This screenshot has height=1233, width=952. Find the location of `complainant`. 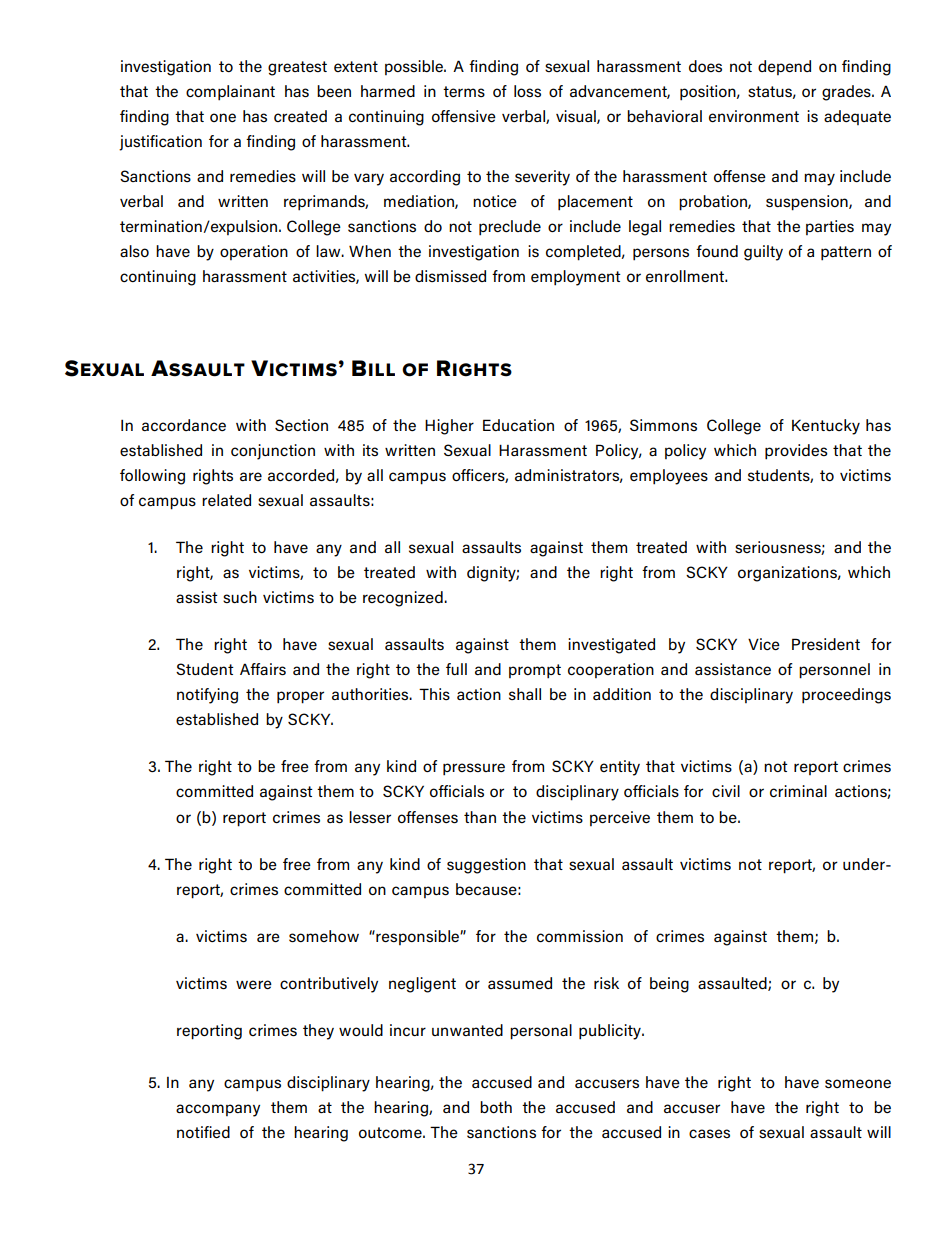

complainant is located at coordinates (230, 93).
